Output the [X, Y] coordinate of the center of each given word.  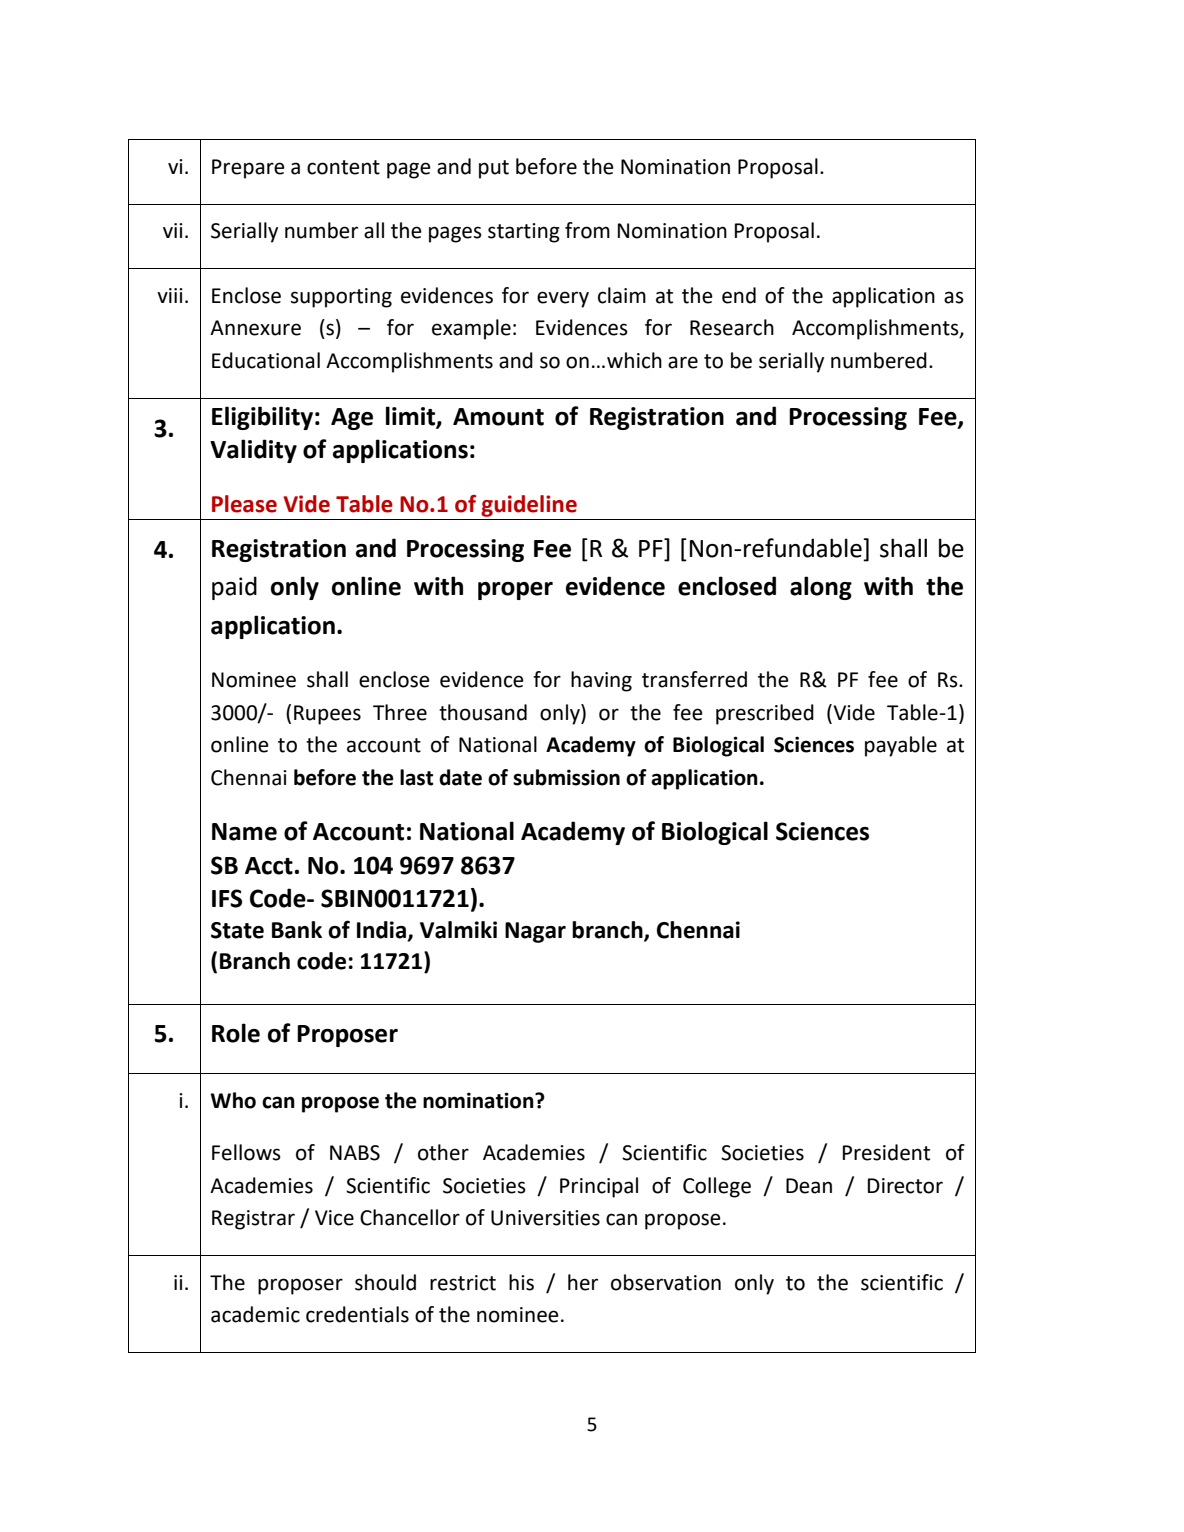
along [821, 588]
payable [901, 746]
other [443, 1152]
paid [234, 588]
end [739, 295]
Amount [498, 417]
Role [236, 1033]
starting [524, 233]
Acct [269, 866]
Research [732, 327]
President [886, 1152]
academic [255, 1314]
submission [566, 777]
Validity [253, 451]
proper [515, 591]
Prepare [248, 169]
